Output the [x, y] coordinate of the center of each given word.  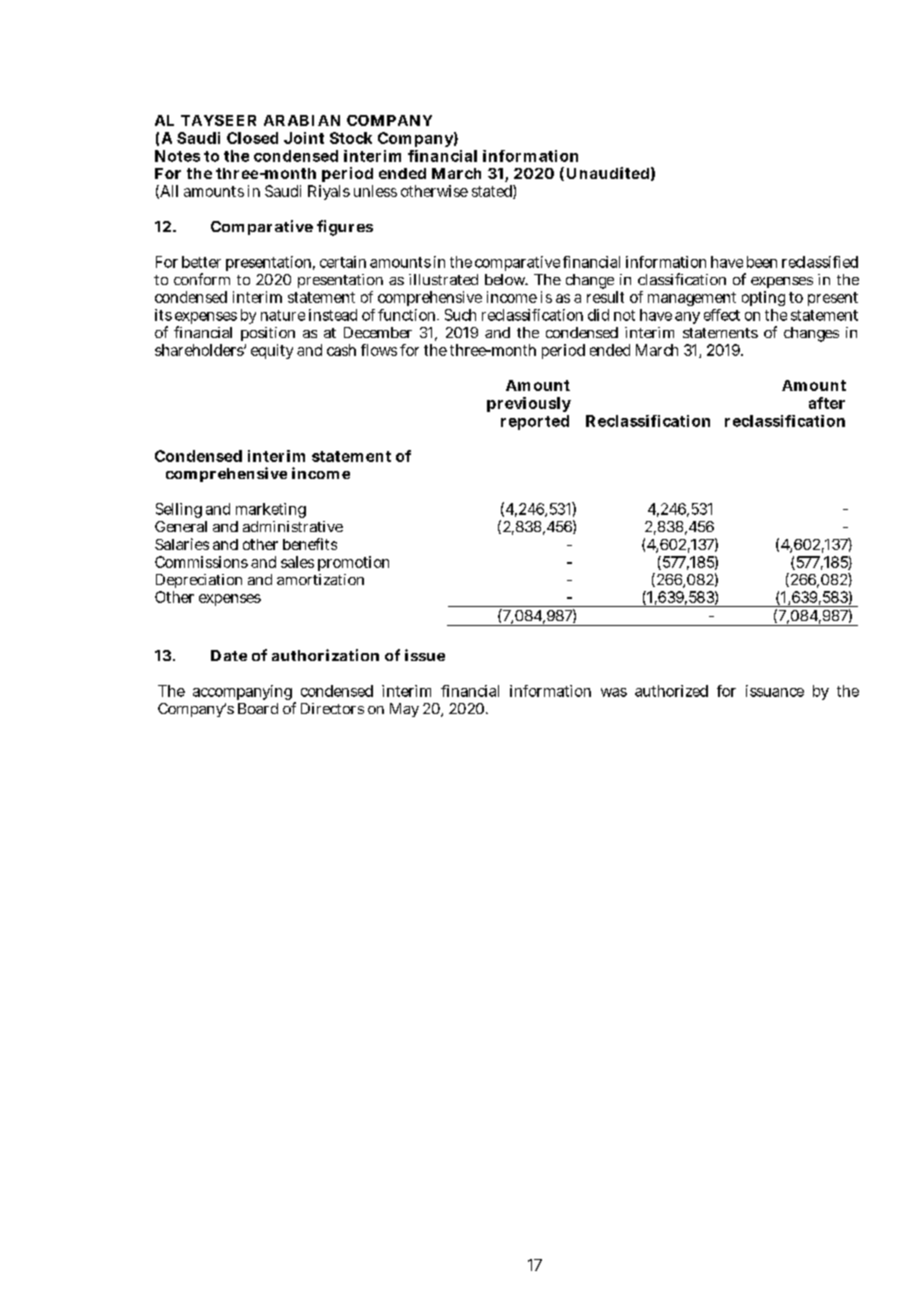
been [762, 262]
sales [297, 562]
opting [763, 298]
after [827, 403]
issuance [775, 691]
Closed [252, 138]
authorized [671, 691]
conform [202, 279]
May [404, 710]
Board [258, 708]
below [506, 279]
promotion [353, 563]
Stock [351, 138]
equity [272, 351]
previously [529, 404]
